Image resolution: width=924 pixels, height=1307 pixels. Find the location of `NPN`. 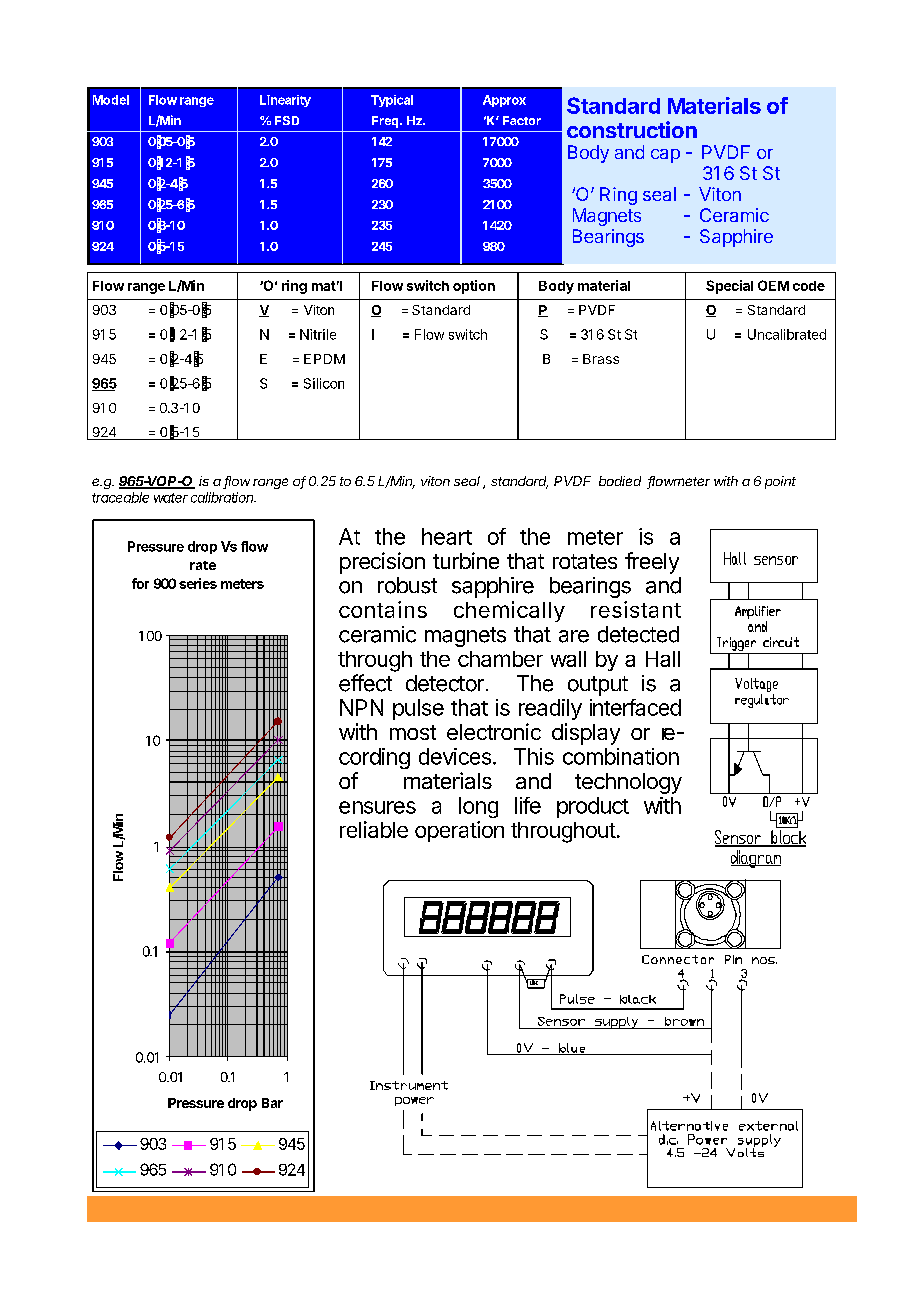

NPN is located at coordinates (361, 707).
